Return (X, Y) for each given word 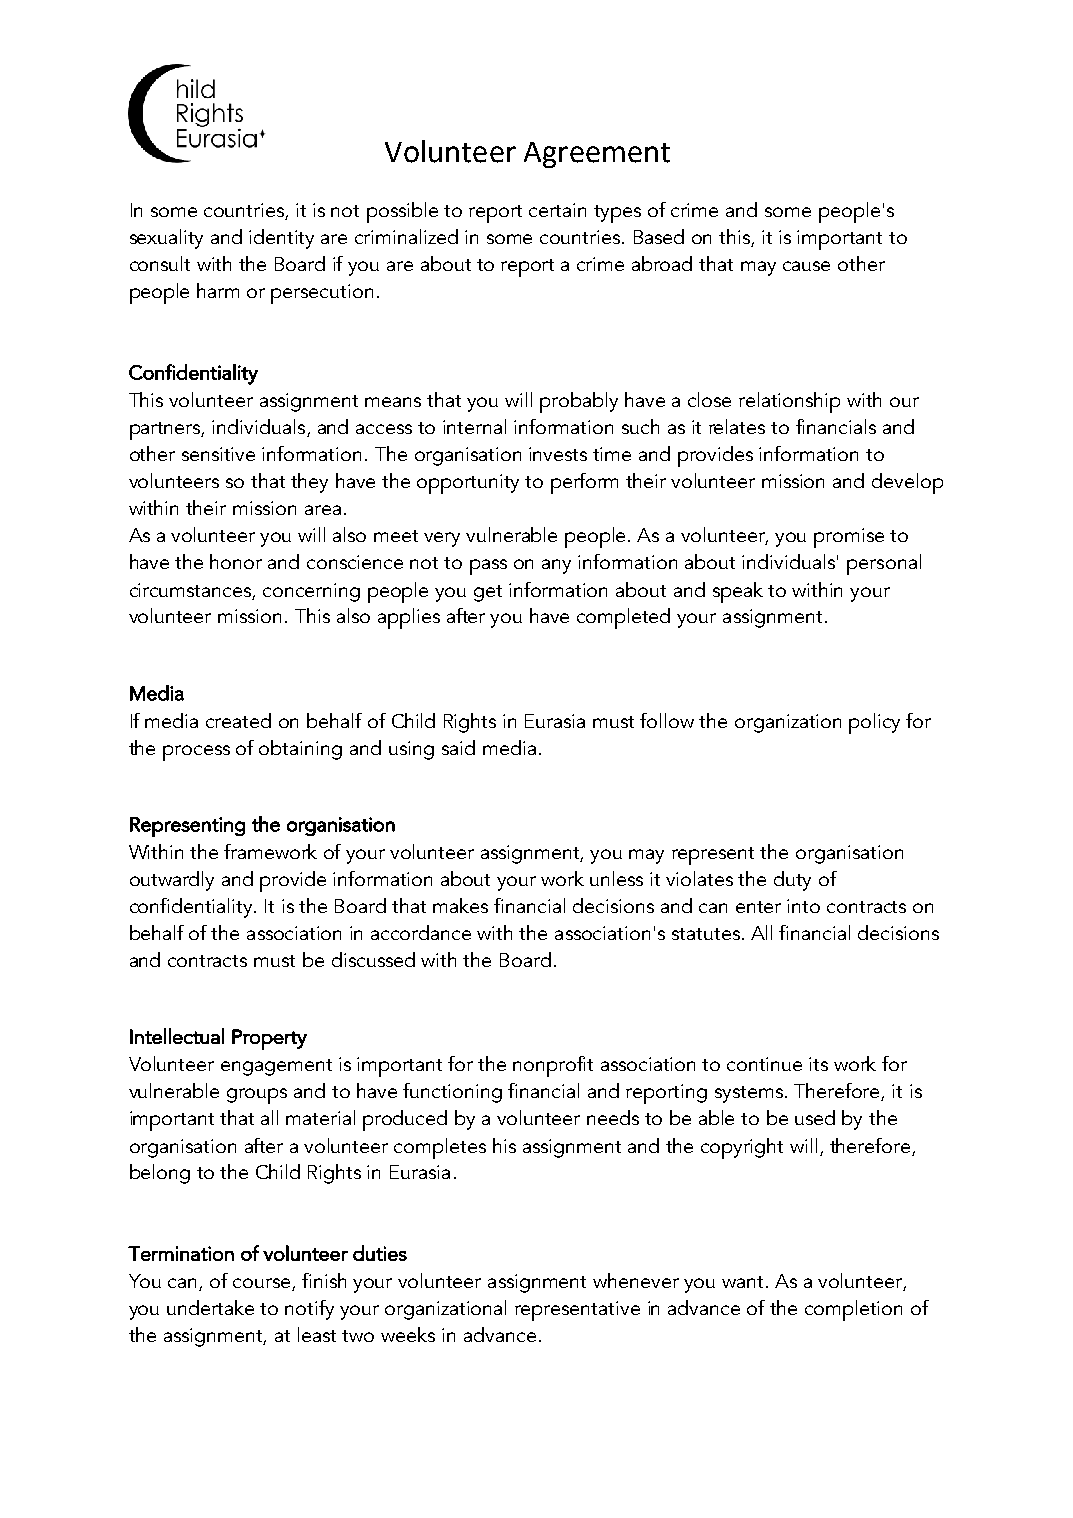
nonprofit (553, 1066)
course (263, 1284)
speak (738, 592)
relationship (789, 402)
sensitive (218, 454)
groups (257, 1096)
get (488, 593)
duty (792, 881)
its (818, 1064)
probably (579, 402)
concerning (311, 592)
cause (806, 266)
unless (616, 878)
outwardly (172, 881)
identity (281, 239)
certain (557, 210)
